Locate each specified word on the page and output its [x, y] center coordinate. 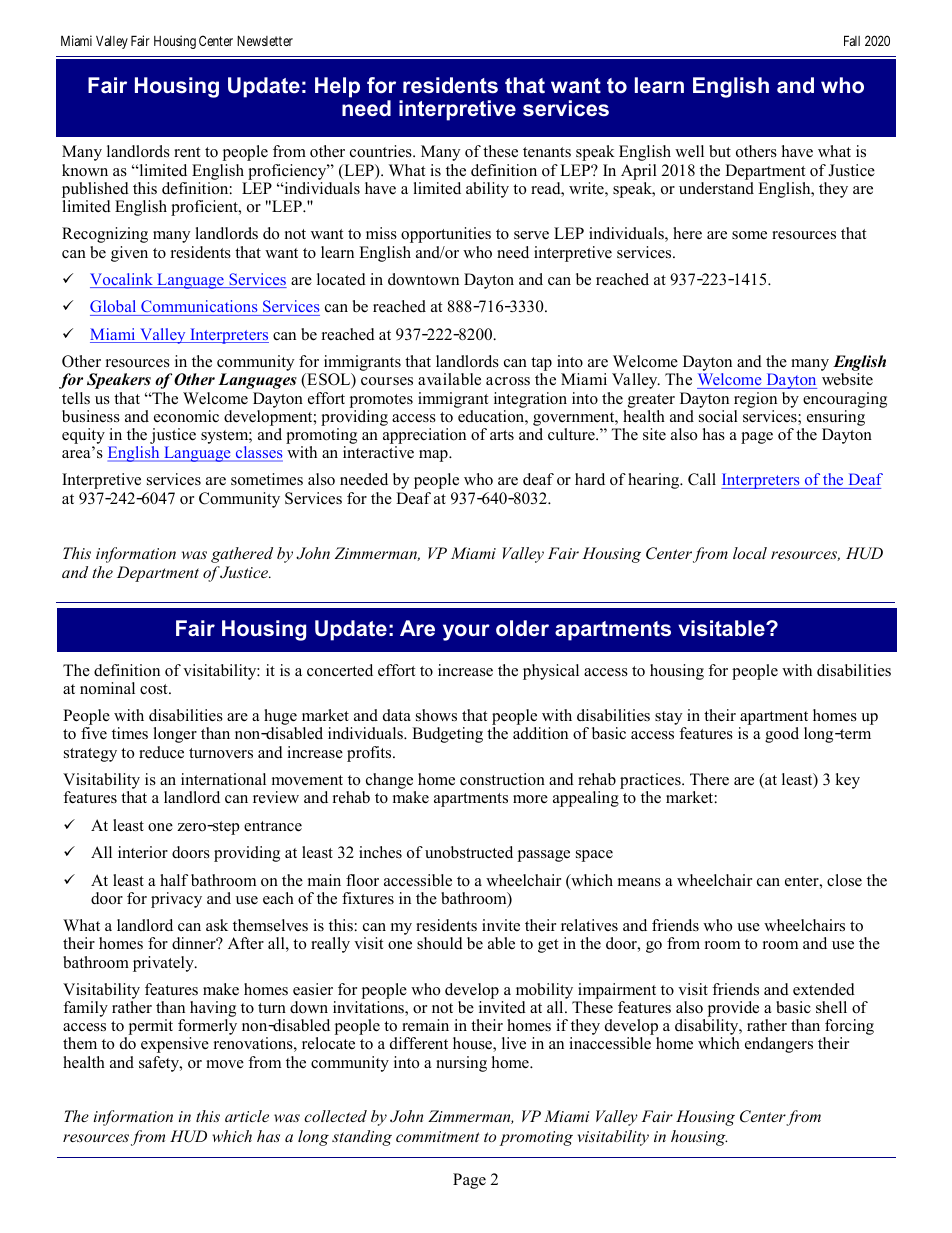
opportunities [446, 235]
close [844, 880]
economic [186, 416]
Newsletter [265, 40]
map [434, 456]
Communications [199, 308]
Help [337, 87]
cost [155, 689]
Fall [852, 40]
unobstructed [469, 852]
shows [436, 715]
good [782, 735]
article [247, 1116]
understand [716, 188]
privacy [176, 900]
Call [702, 479]
